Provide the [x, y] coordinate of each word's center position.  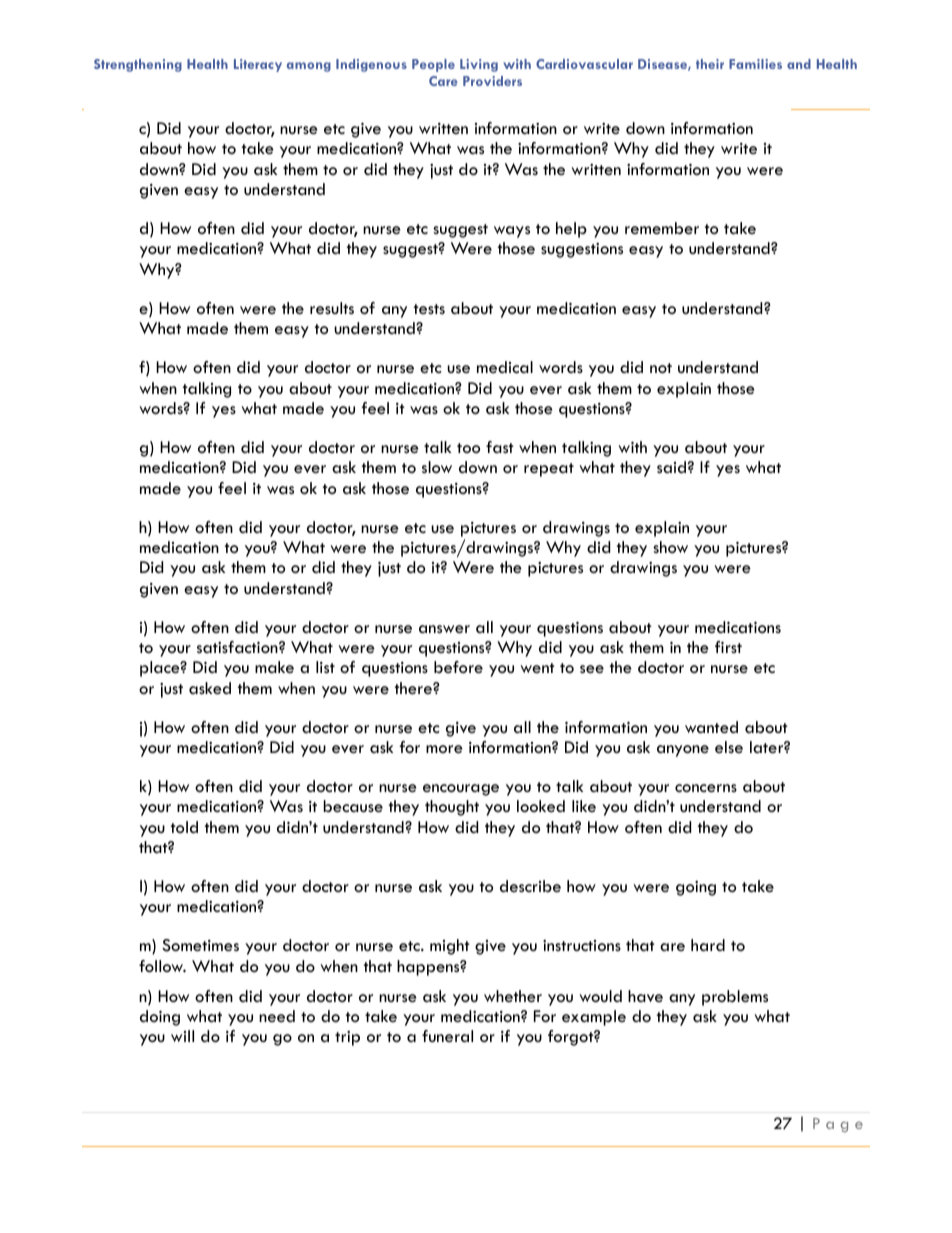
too [468, 448]
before [458, 667]
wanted [711, 727]
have [645, 996]
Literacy [258, 65]
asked [210, 688]
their [710, 64]
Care [443, 81]
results [332, 308]
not [661, 368]
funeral [447, 1036]
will [182, 1036]
